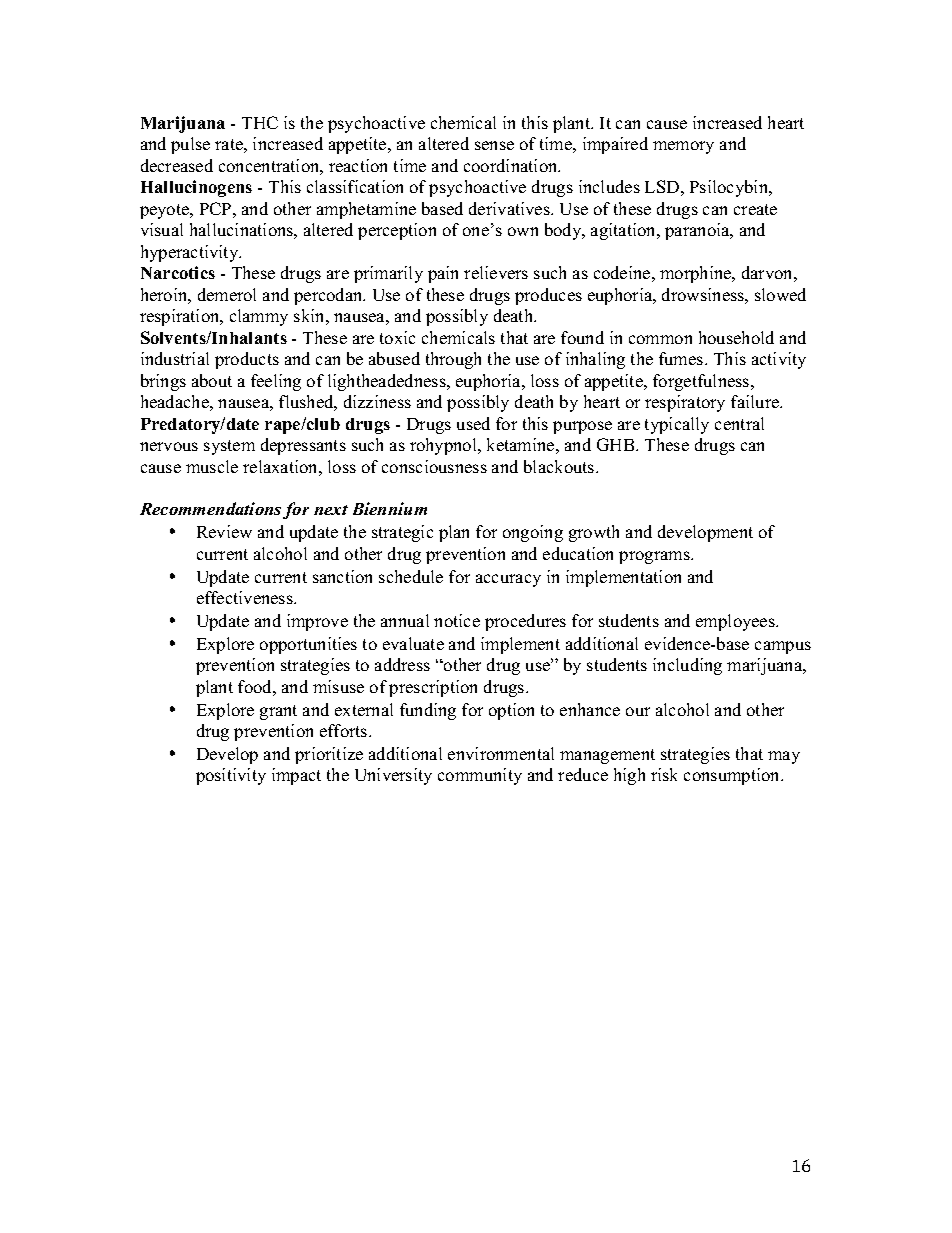 This document has width=952, height=1233. What do you see at coordinates (231, 776) in the document?
I see `positivity` at bounding box center [231, 776].
